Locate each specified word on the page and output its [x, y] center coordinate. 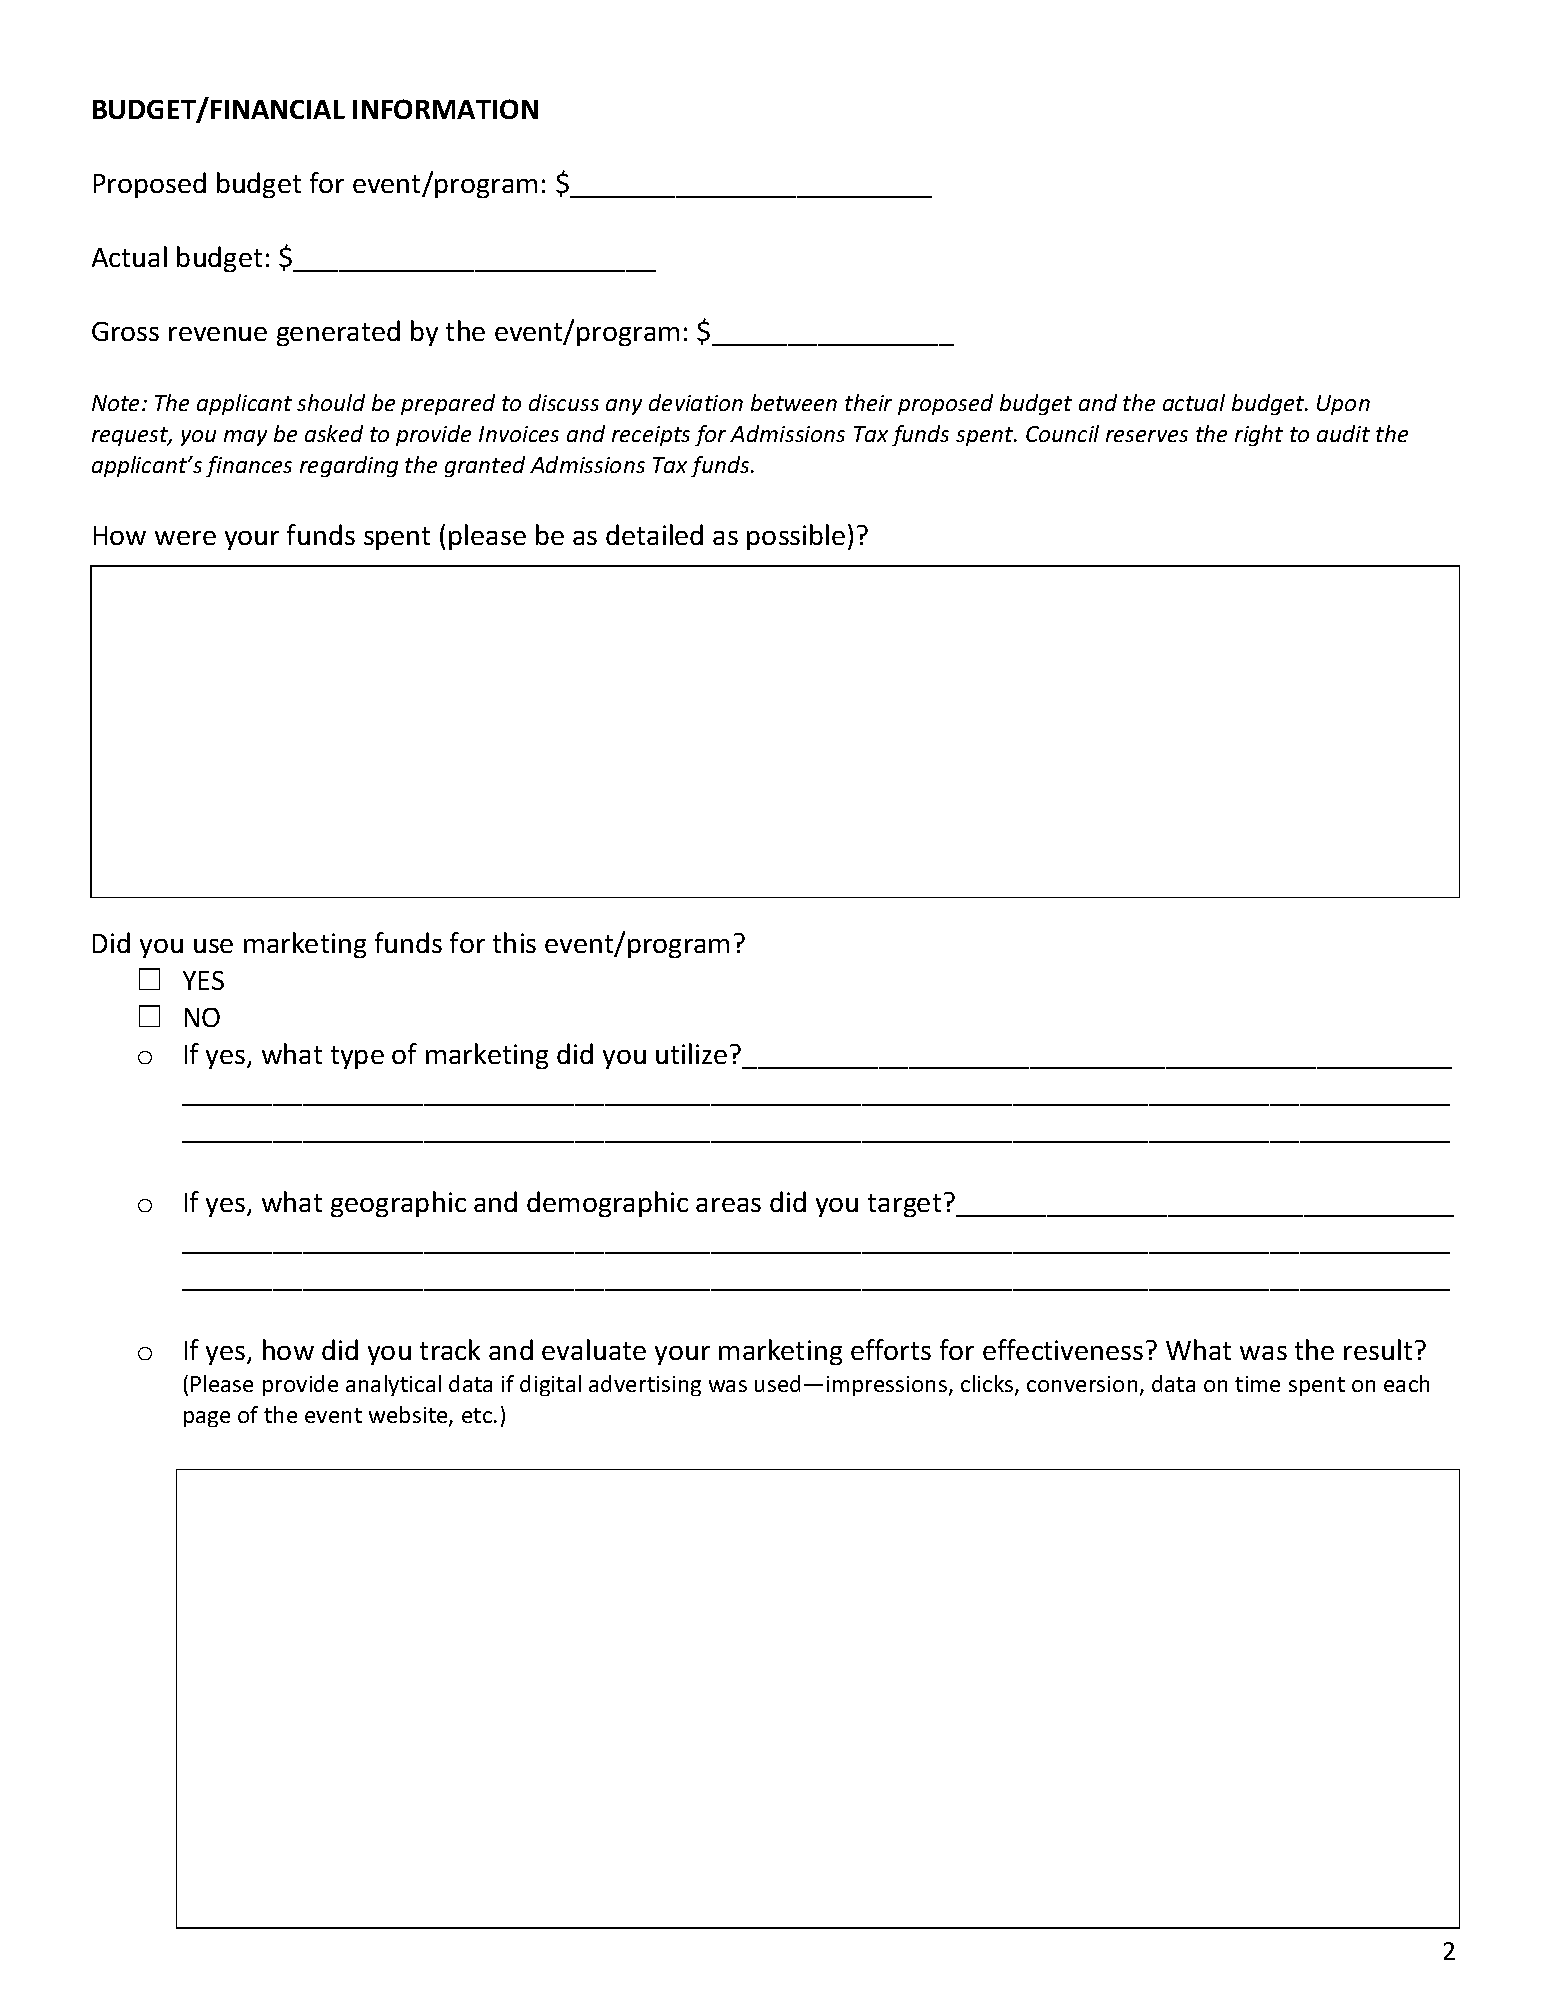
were [185, 538]
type [357, 1057]
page [207, 1419]
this [514, 942]
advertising [645, 1385]
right [1259, 435]
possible [796, 537]
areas [728, 1205]
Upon [1343, 405]
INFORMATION [445, 109]
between [794, 402]
